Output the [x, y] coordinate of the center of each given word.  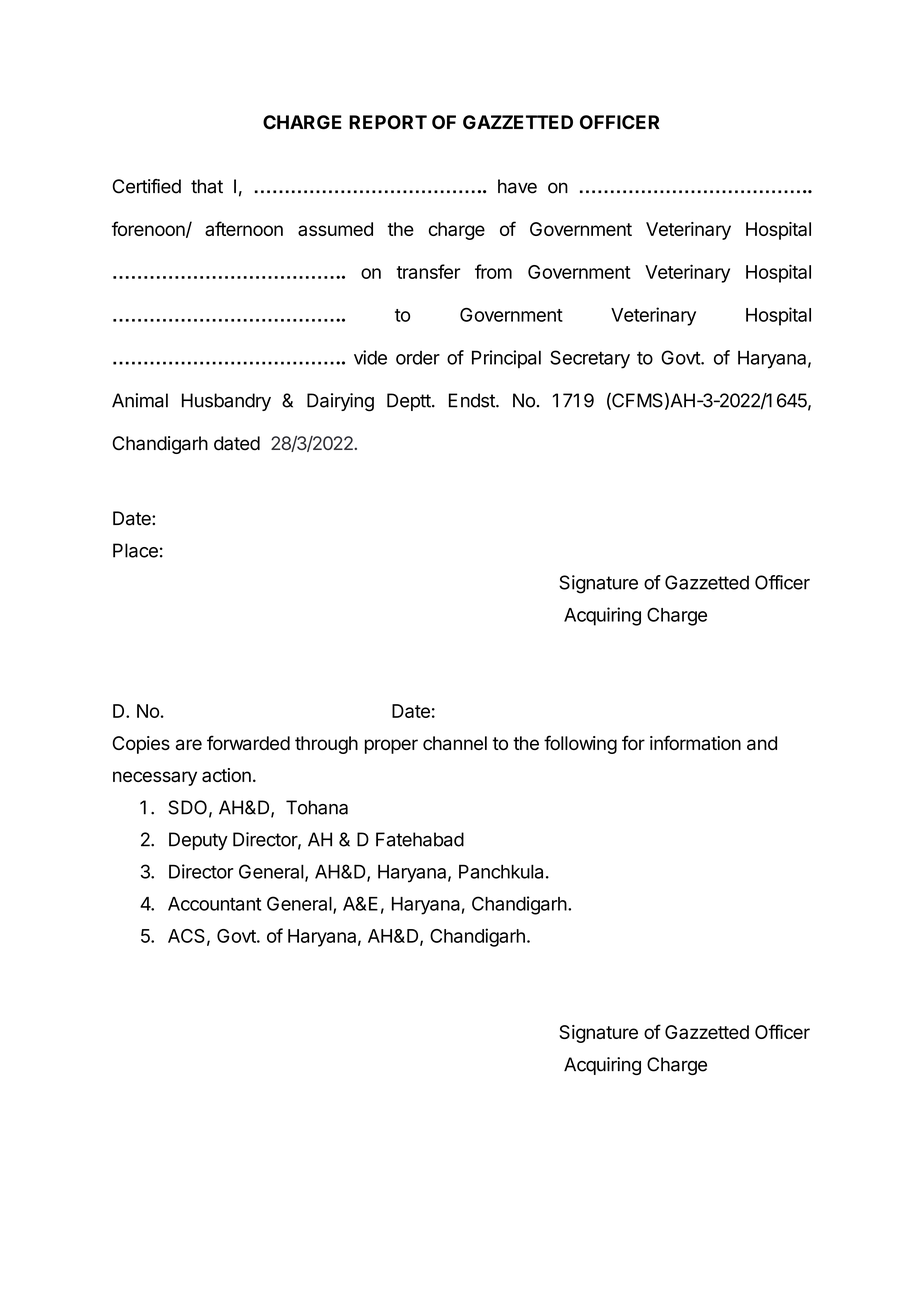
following [580, 744]
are [189, 744]
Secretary [590, 359]
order [418, 358]
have [517, 186]
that [207, 186]
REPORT [388, 122]
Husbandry [226, 402]
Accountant [214, 904]
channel [455, 743]
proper [391, 746]
